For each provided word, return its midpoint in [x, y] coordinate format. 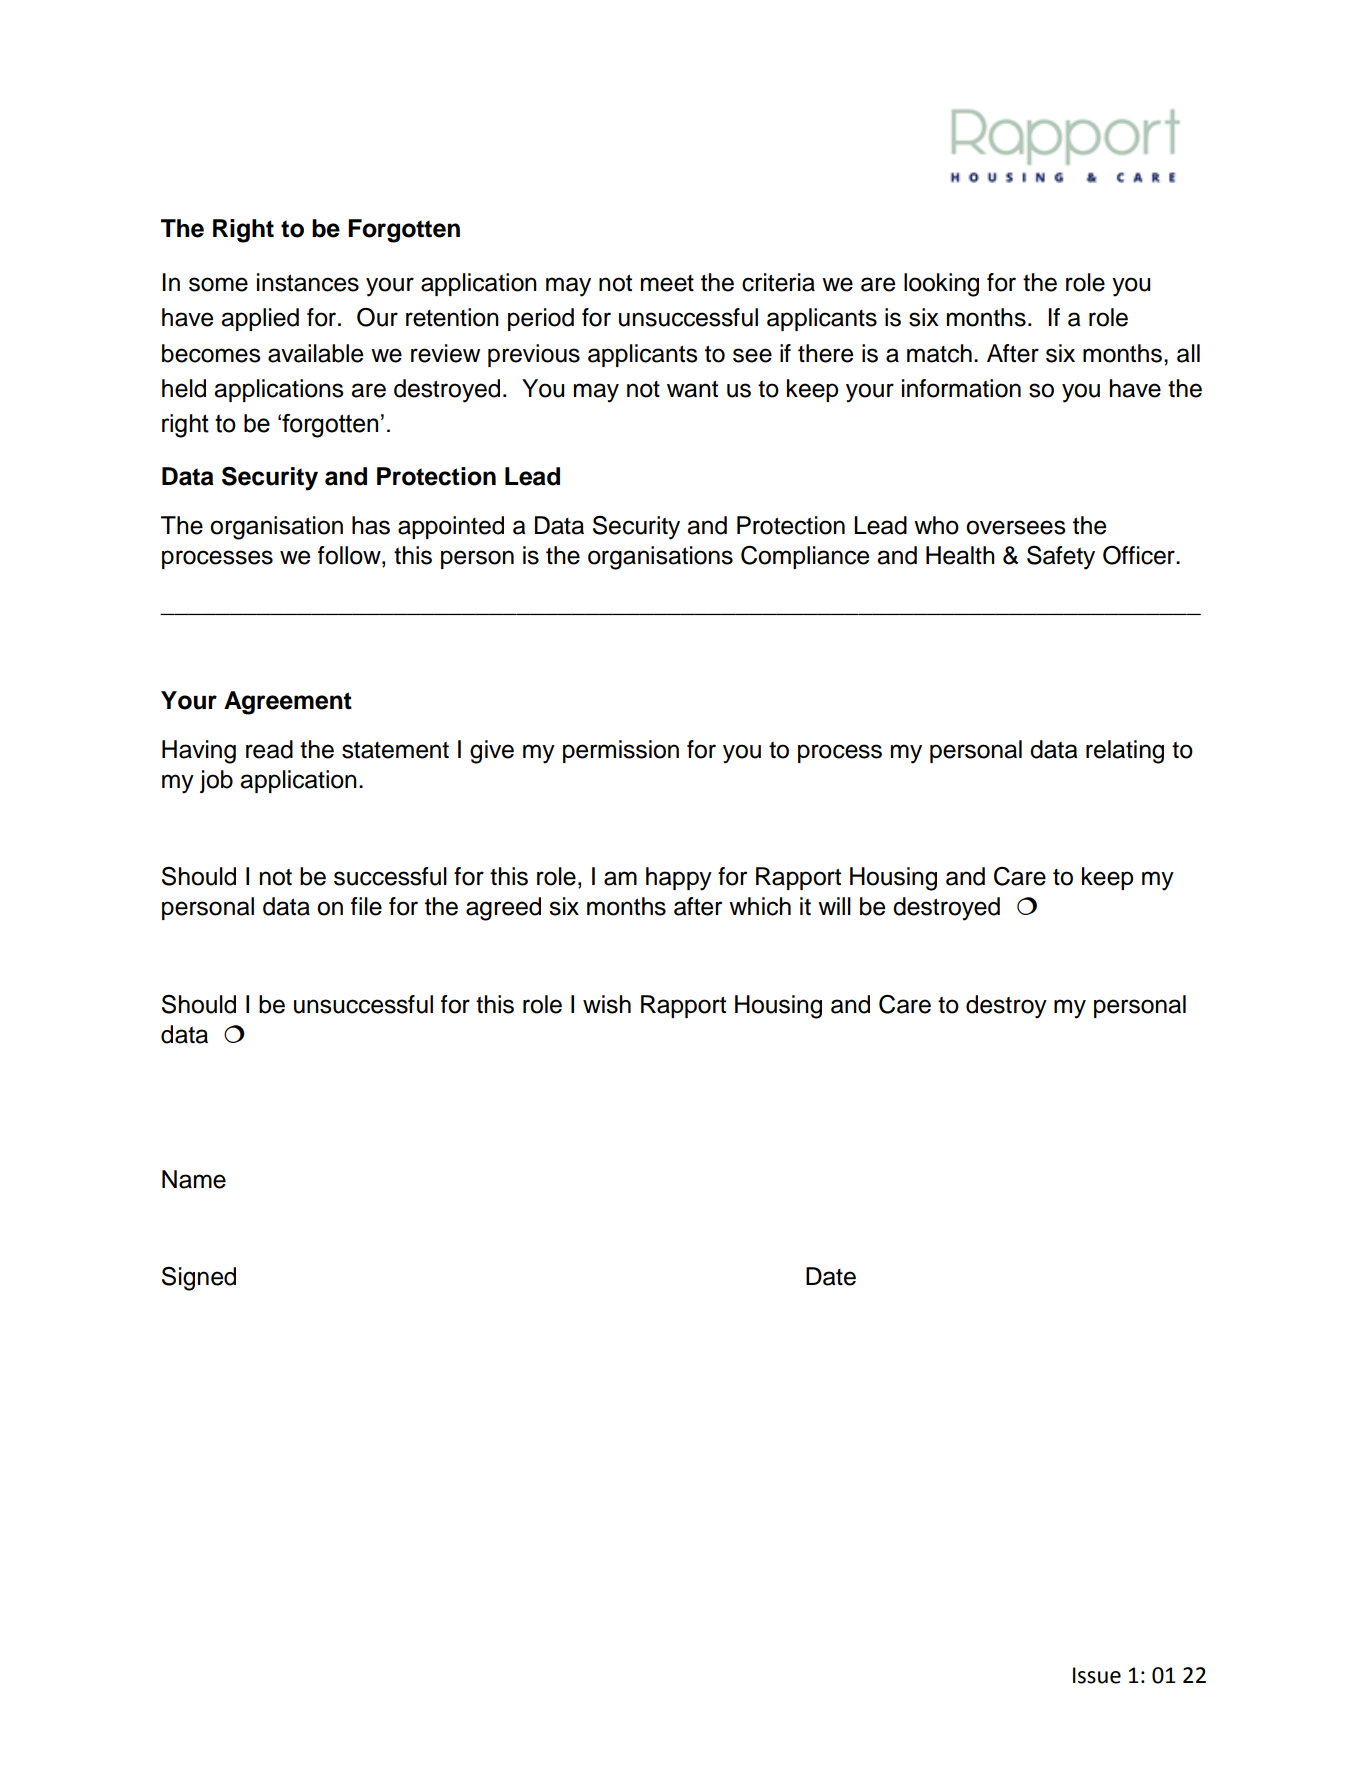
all [1188, 353]
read [269, 749]
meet [667, 283]
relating [1125, 752]
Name [194, 1179]
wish [607, 1004]
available [315, 353]
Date [831, 1276]
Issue [1097, 1675]
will [834, 906]
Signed [199, 1279]
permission [621, 751]
